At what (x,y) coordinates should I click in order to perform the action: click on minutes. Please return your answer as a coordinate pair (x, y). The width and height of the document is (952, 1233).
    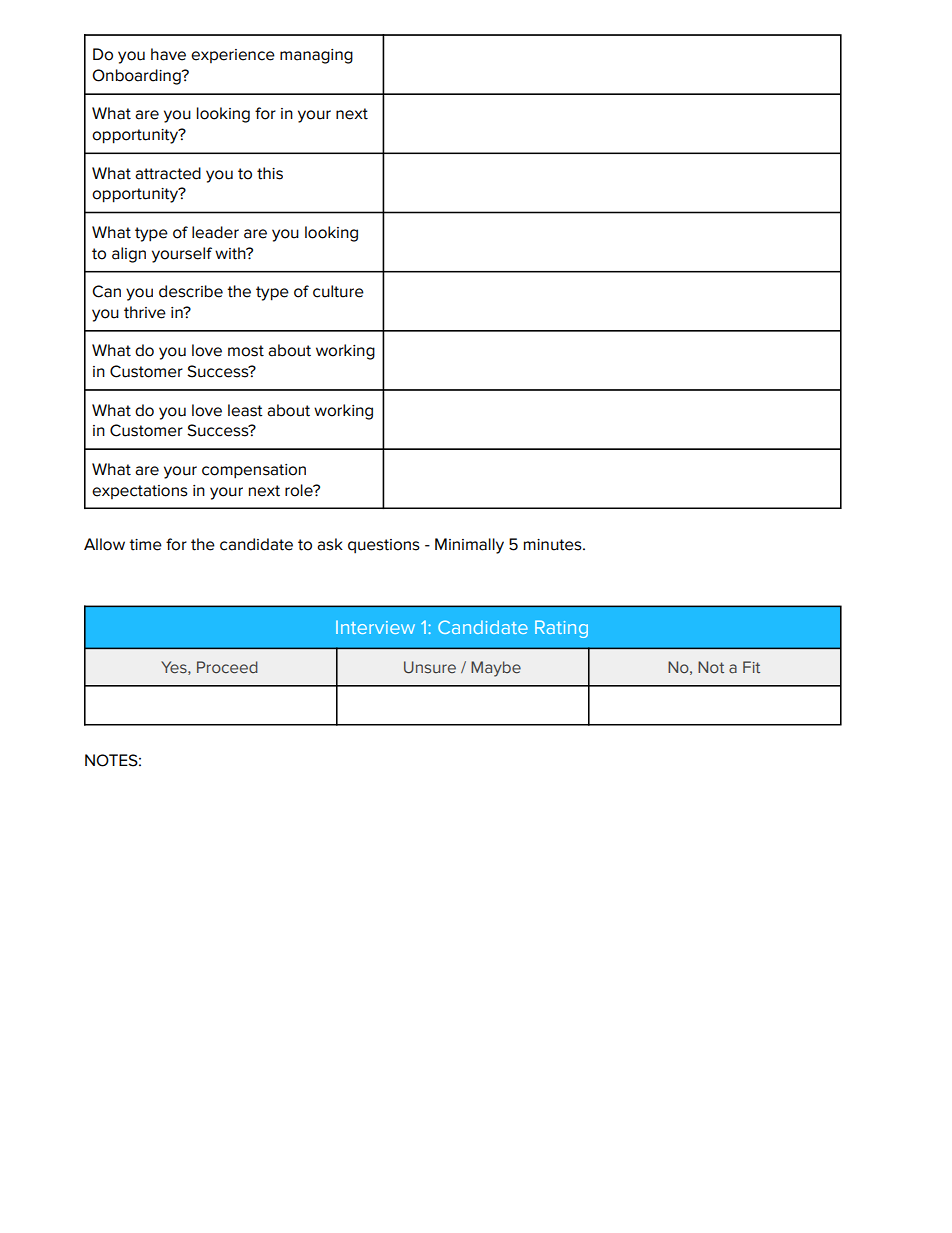
    Looking at the image, I should click on (554, 545).
